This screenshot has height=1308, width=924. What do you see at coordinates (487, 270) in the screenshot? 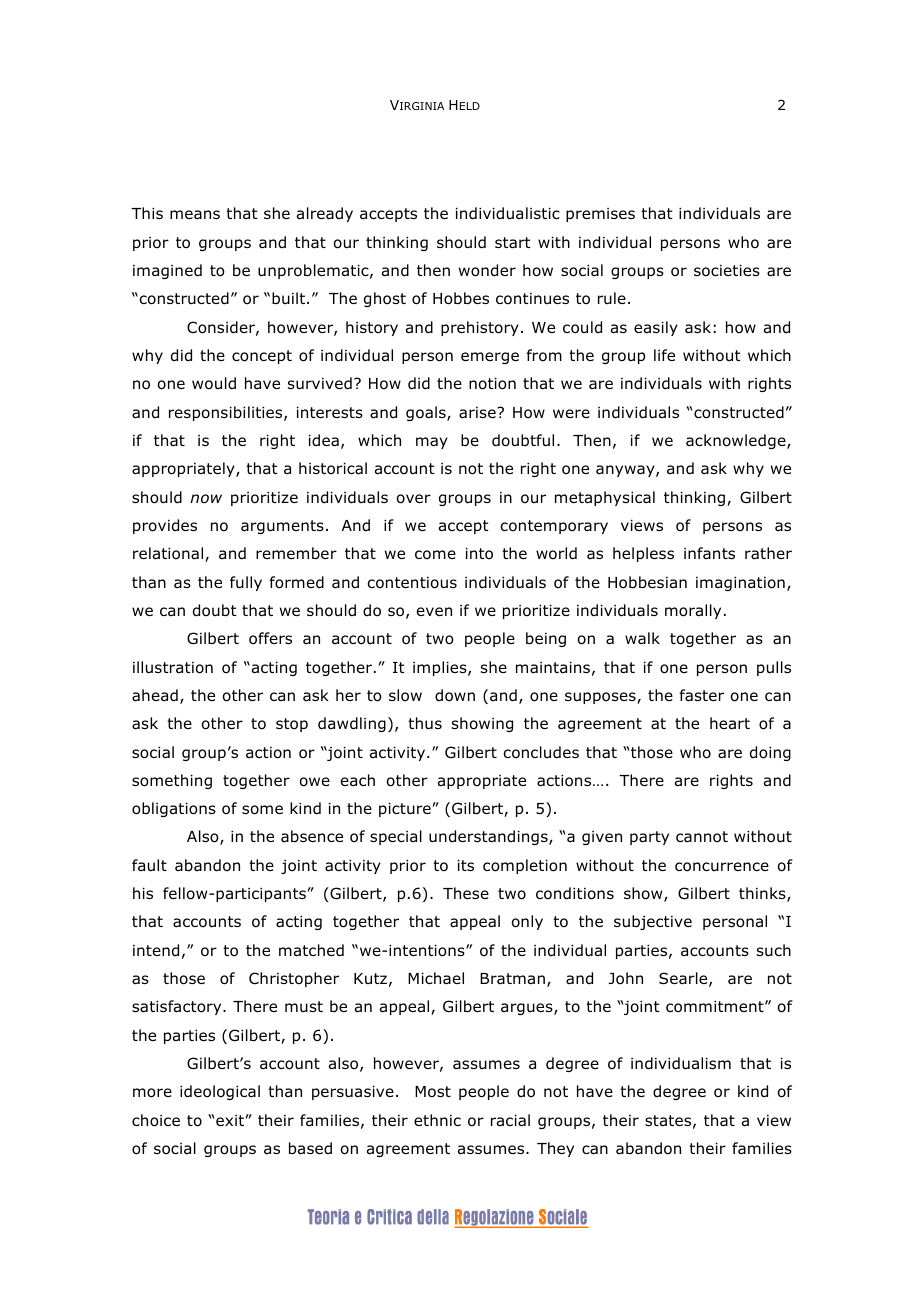
I see `wonder` at bounding box center [487, 270].
